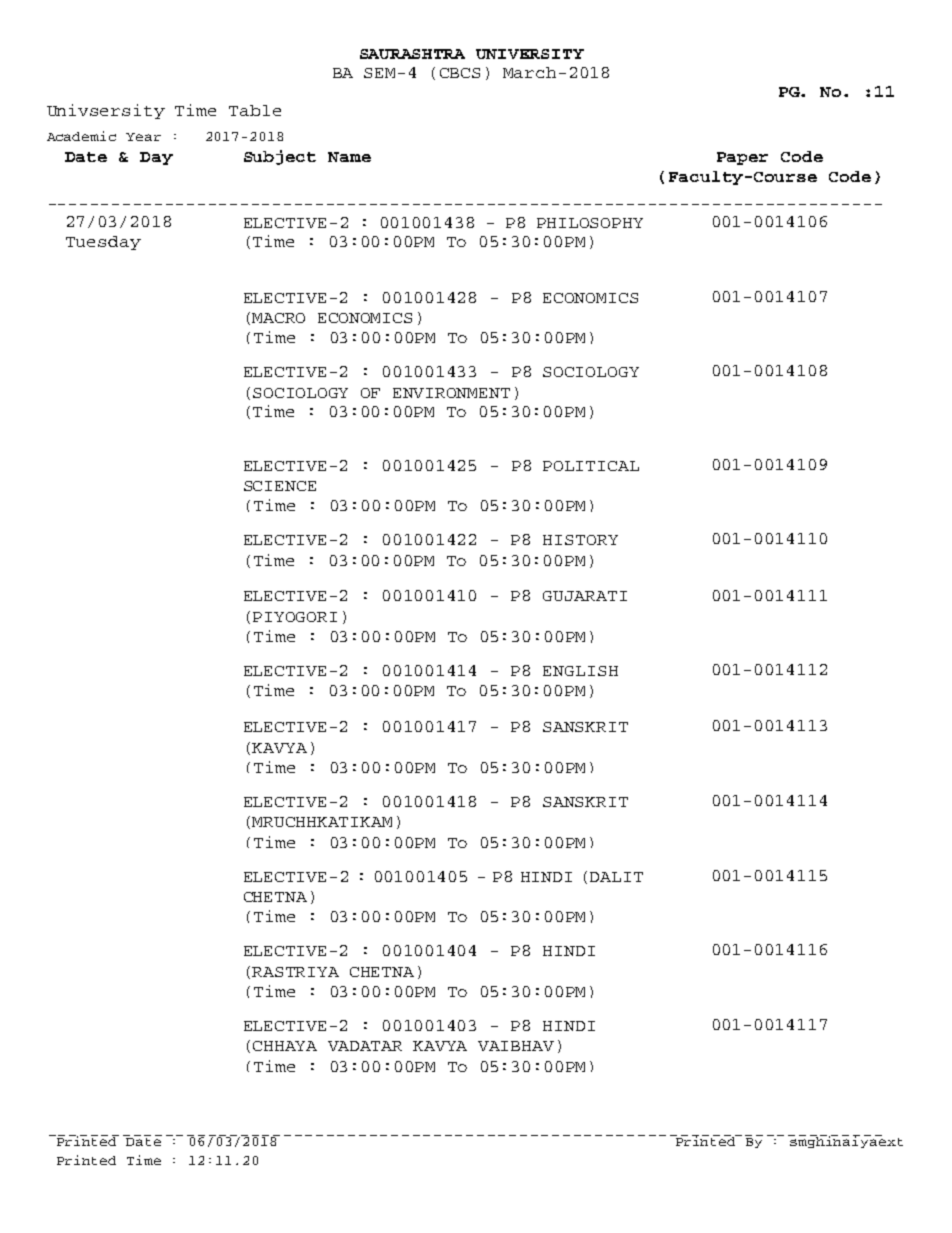 The width and height of the screenshot is (952, 1233). What do you see at coordinates (280, 486) in the screenshot?
I see `SCIENCE` at bounding box center [280, 486].
